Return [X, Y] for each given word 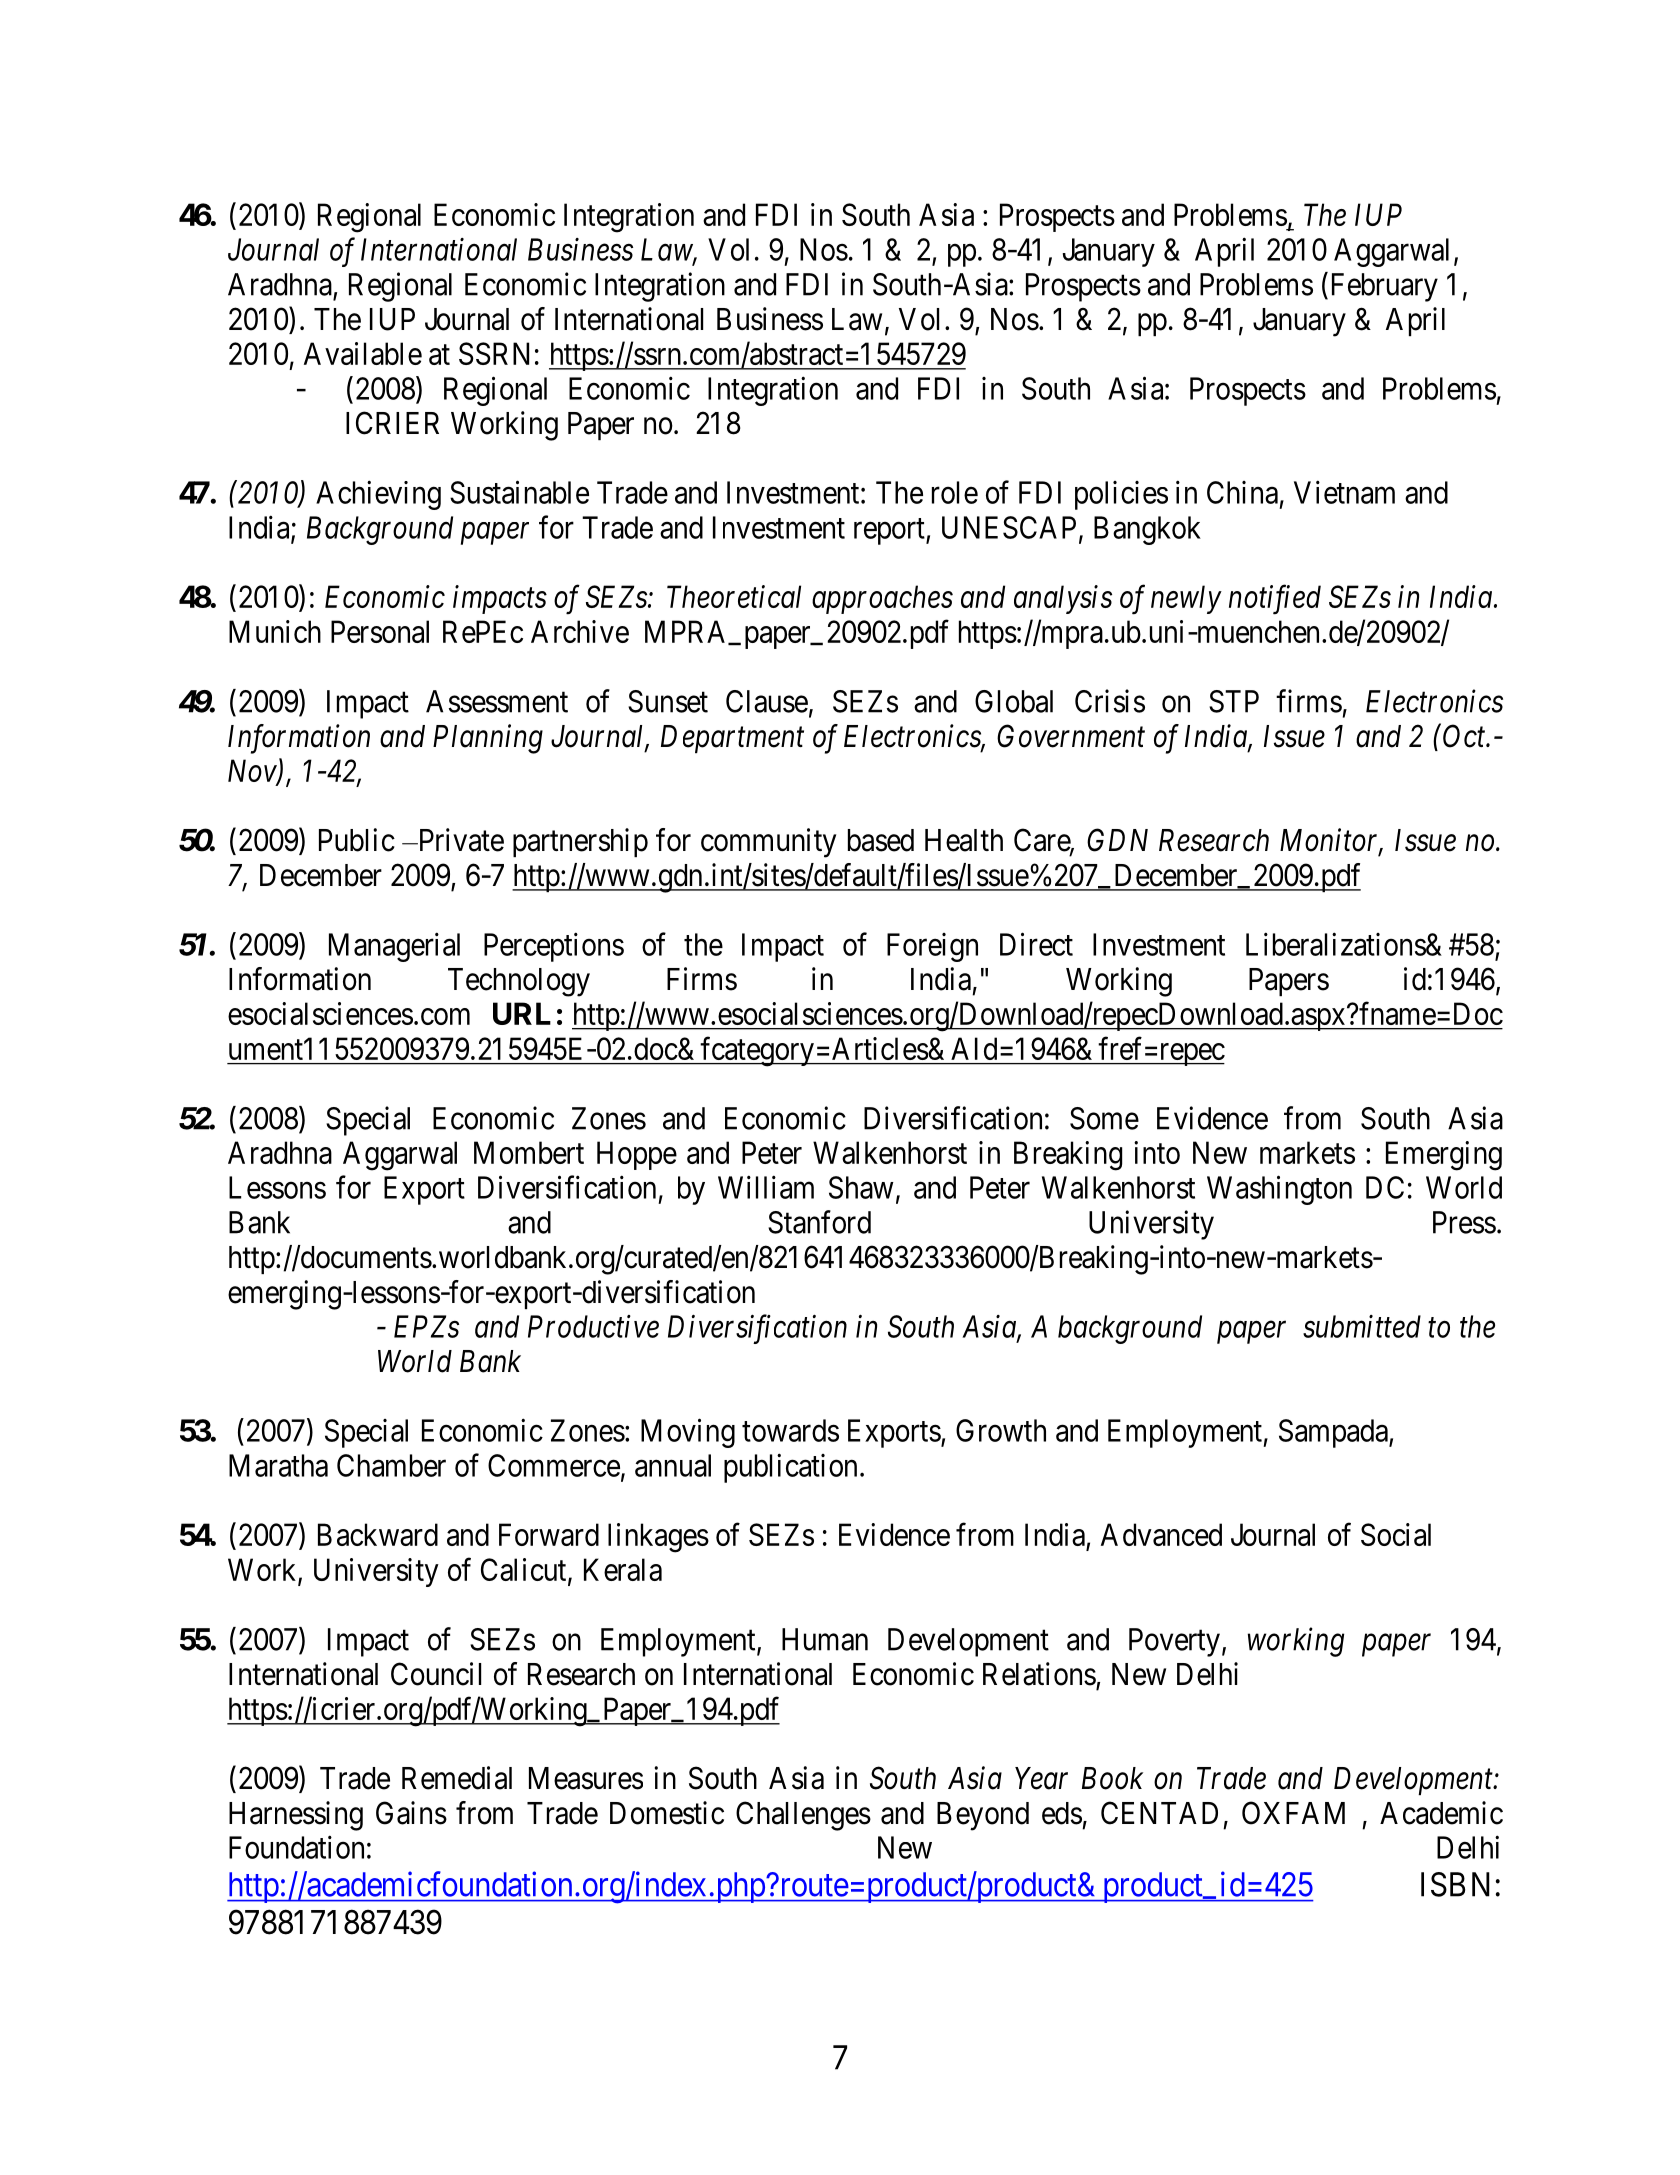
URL [522, 1013]
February [1382, 287]
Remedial [457, 1778]
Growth [1001, 1430]
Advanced [1161, 1534]
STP [1234, 701]
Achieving [378, 495]
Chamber [391, 1465]
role [955, 492]
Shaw [861, 1187]
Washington [1279, 1190]
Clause [767, 701]
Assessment [497, 701]
